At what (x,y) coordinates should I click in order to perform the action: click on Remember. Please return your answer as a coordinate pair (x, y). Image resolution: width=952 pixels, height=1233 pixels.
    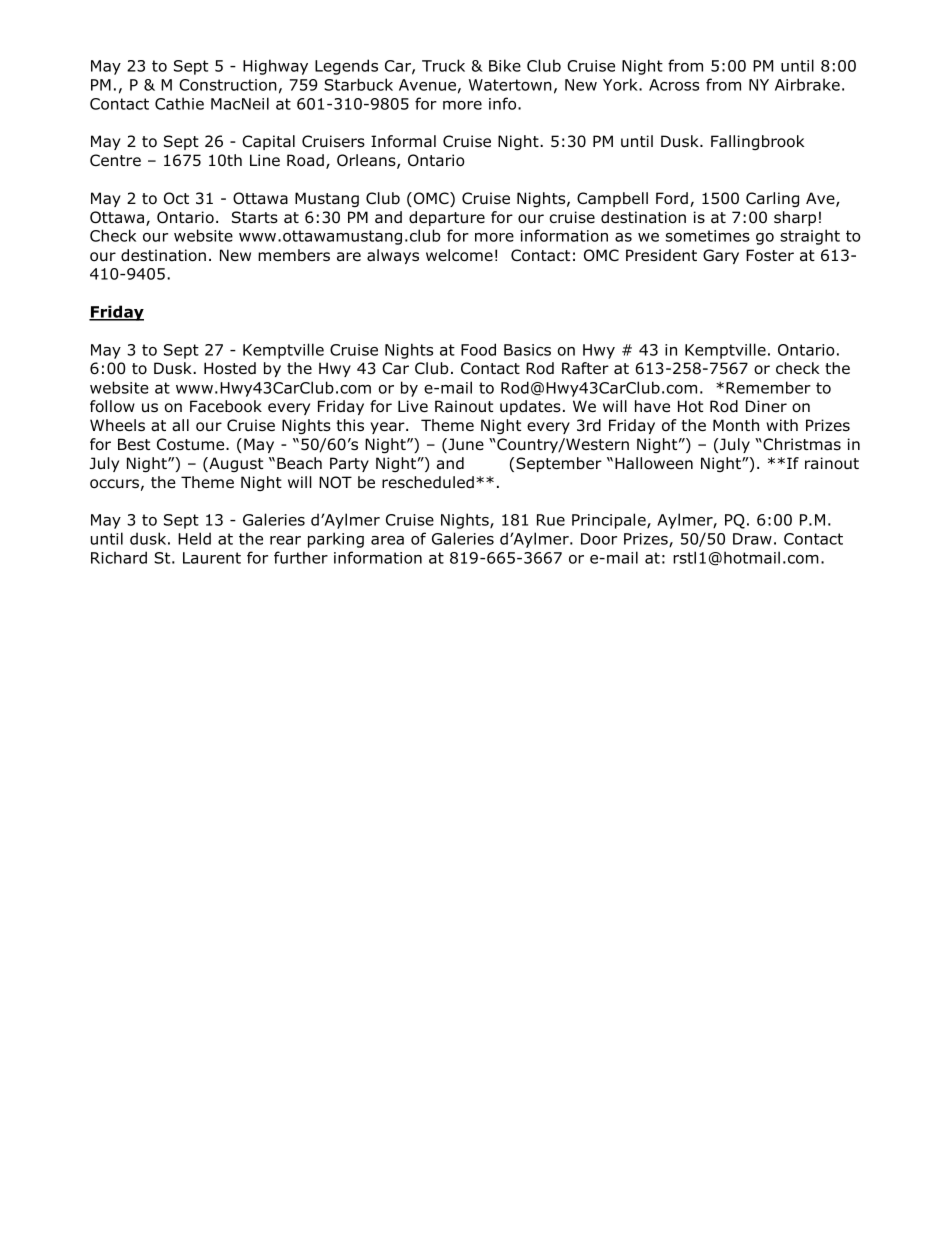
    Looking at the image, I should click on (768, 387).
